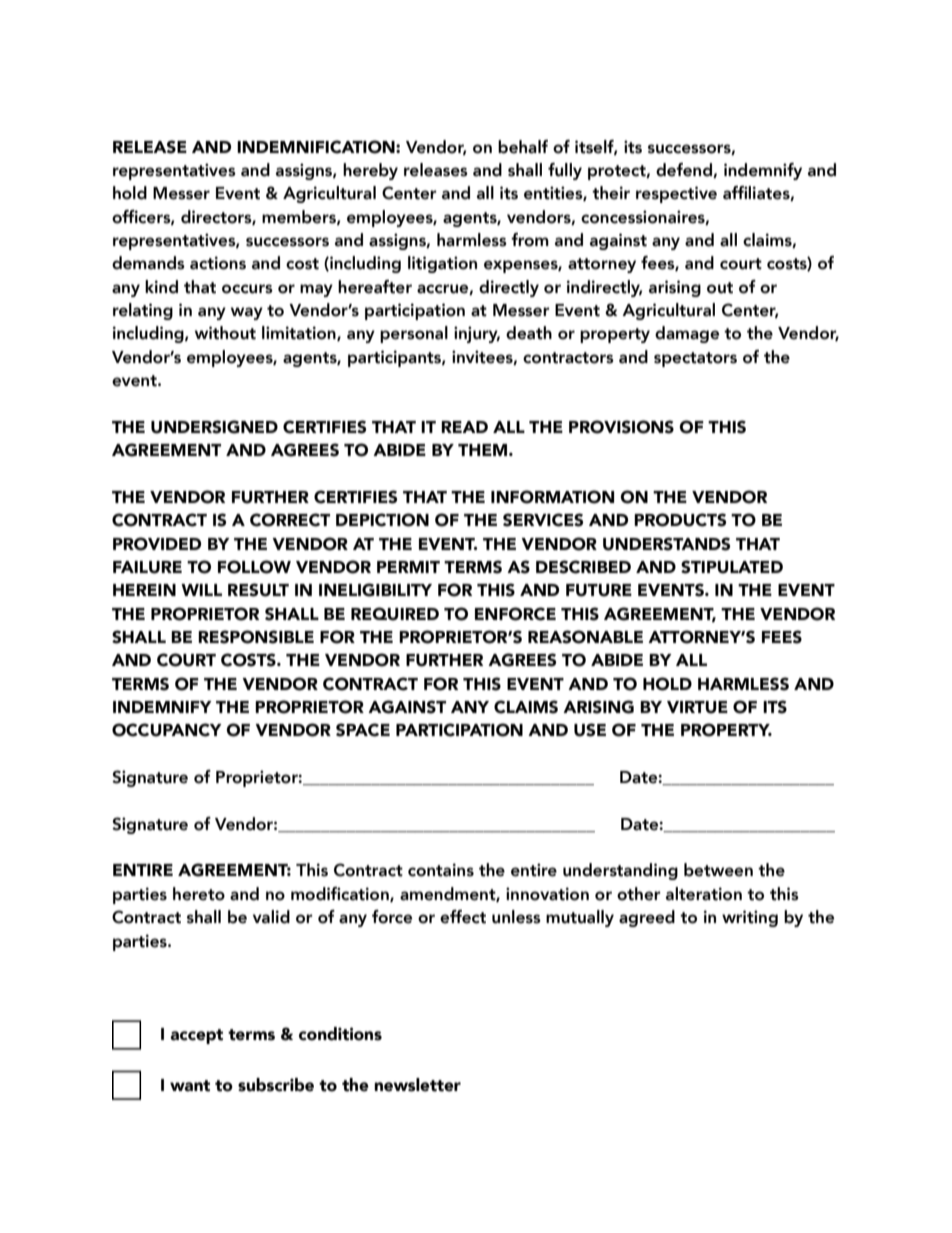 This screenshot has width=952, height=1233. What do you see at coordinates (695, 359) in the screenshot?
I see `spectators` at bounding box center [695, 359].
